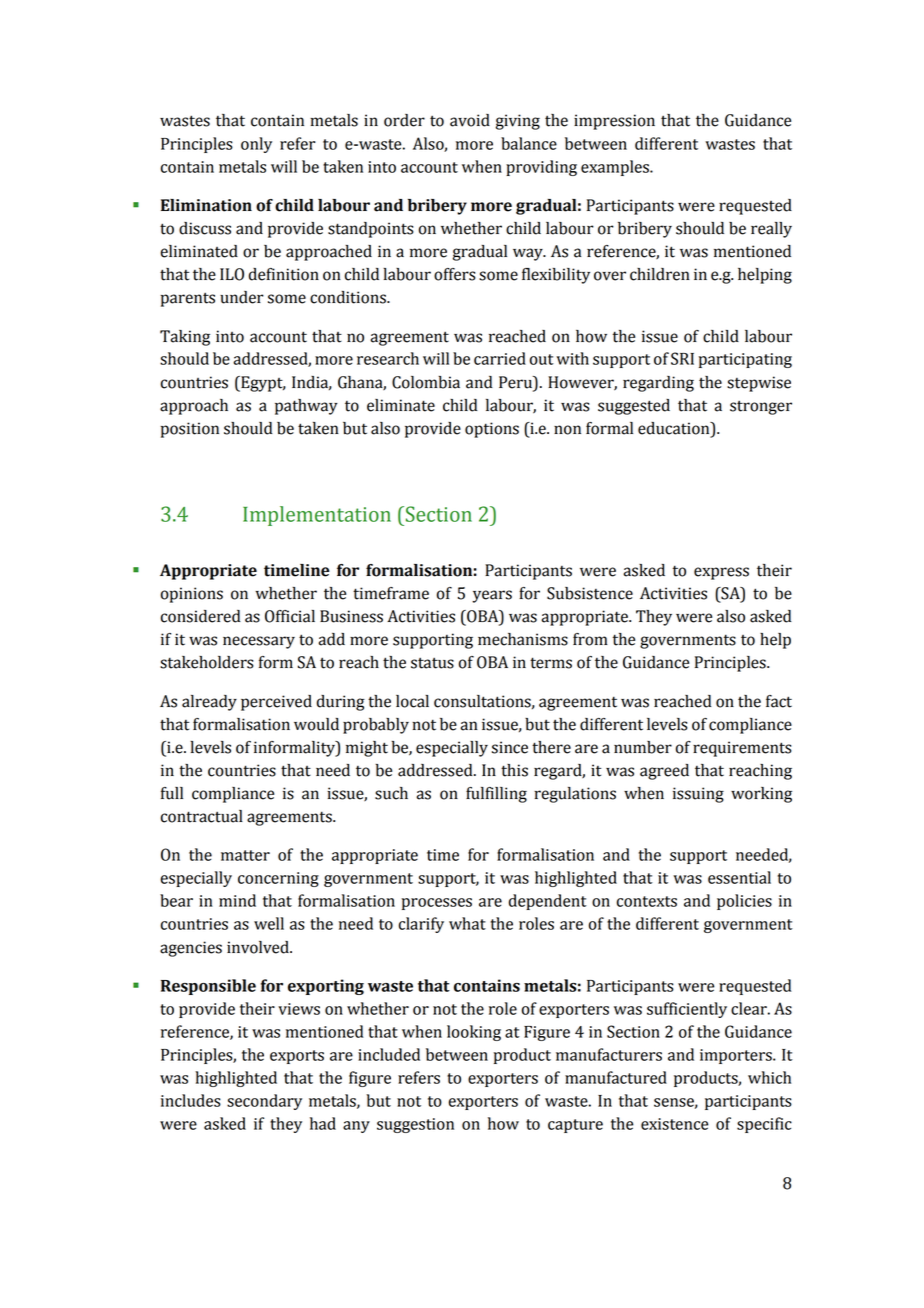 The height and width of the screenshot is (1308, 924). What do you see at coordinates (739, 877) in the screenshot?
I see `essential` at bounding box center [739, 877].
